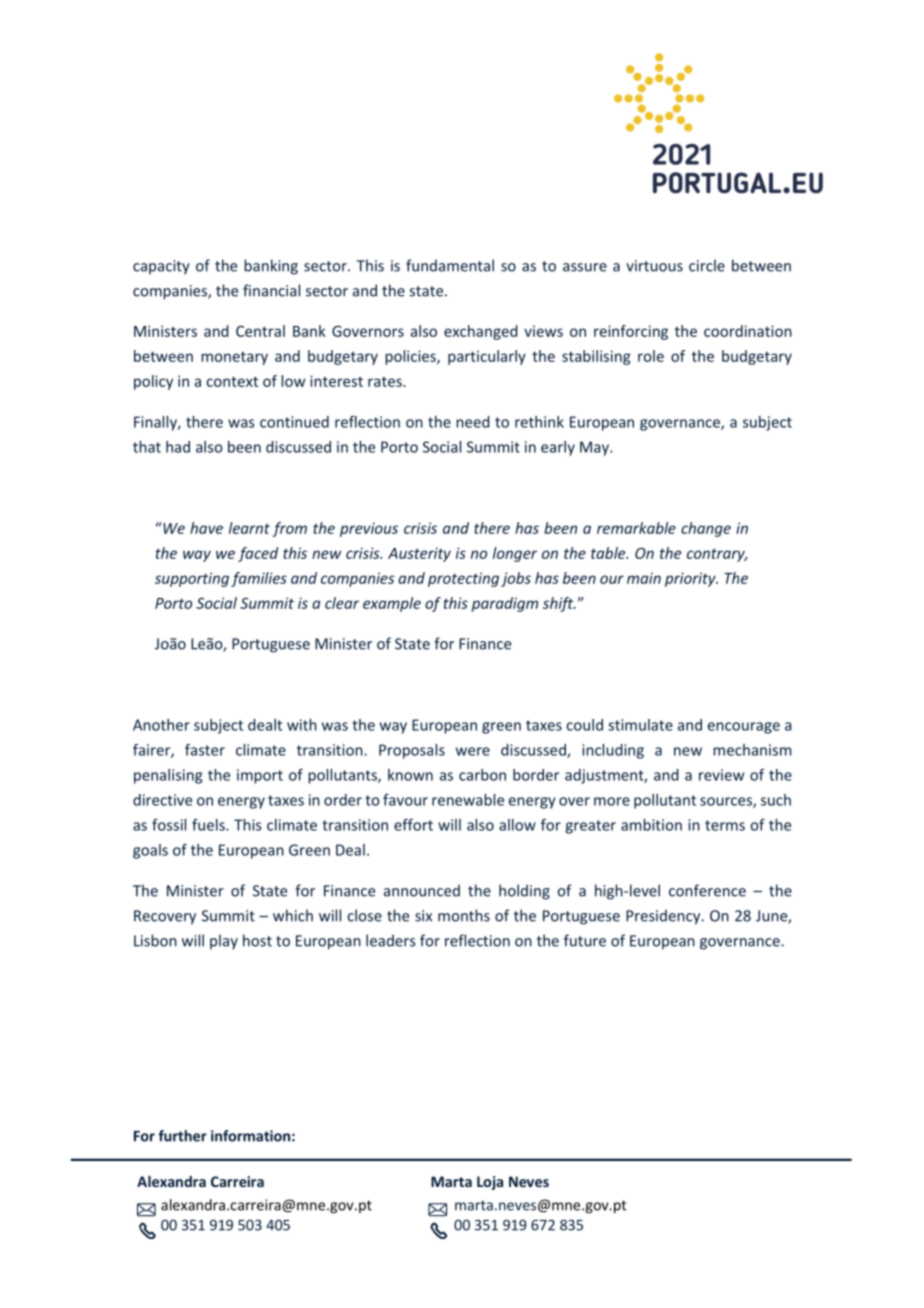 This document has width=924, height=1308. Describe the element at coordinates (182, 1136) in the document. I see `further` at that location.
